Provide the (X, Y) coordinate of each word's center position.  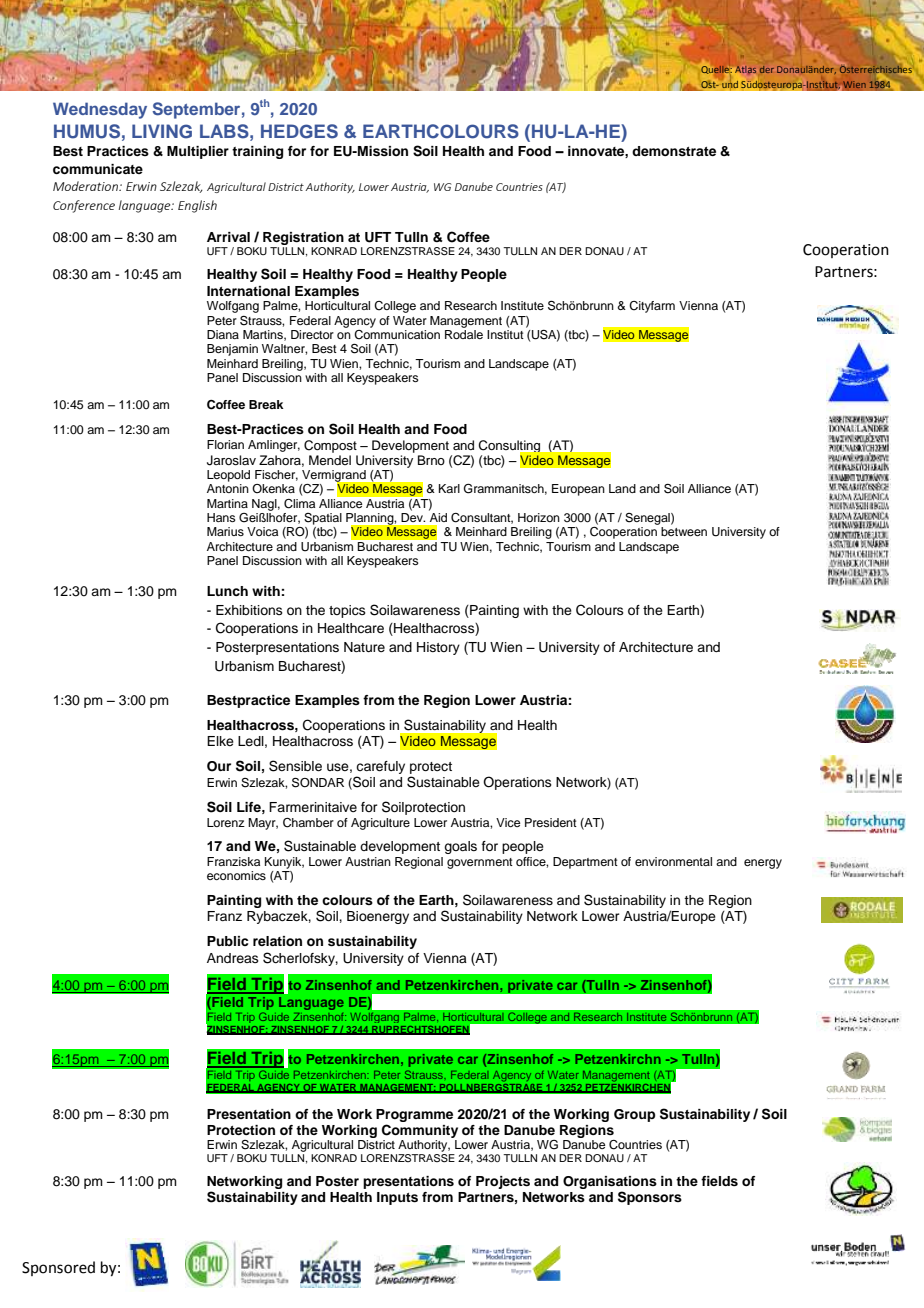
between (684, 531)
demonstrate (674, 151)
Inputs (397, 1198)
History (438, 648)
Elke (220, 741)
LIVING (162, 131)
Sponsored (58, 1268)
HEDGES (299, 131)
